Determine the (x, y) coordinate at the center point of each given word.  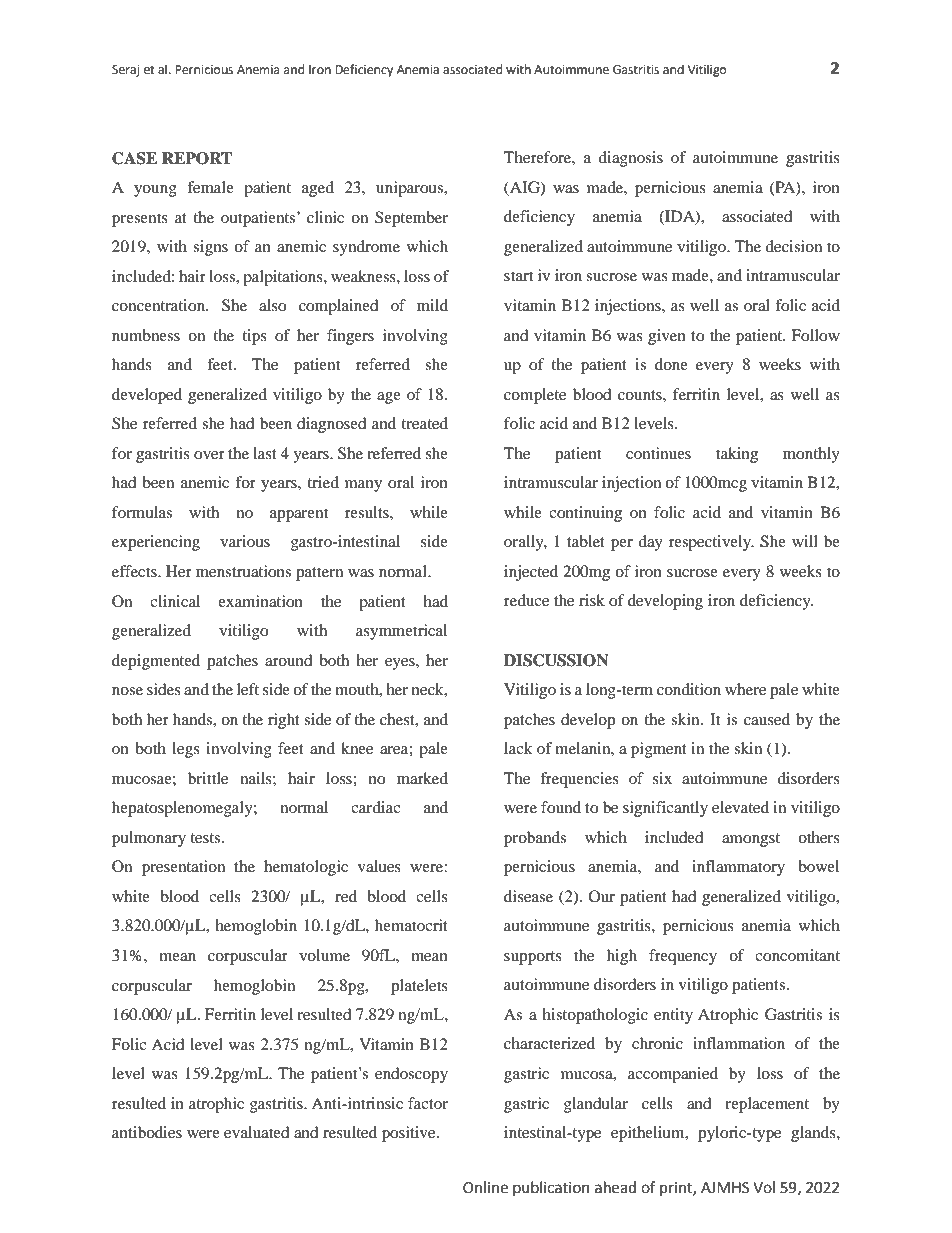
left (248, 689)
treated (424, 423)
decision (793, 246)
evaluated (257, 1132)
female (210, 187)
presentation (183, 868)
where (745, 689)
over (209, 455)
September (411, 219)
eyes (401, 664)
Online (485, 1187)
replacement (767, 1105)
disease (528, 896)
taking (737, 455)
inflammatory (738, 868)
